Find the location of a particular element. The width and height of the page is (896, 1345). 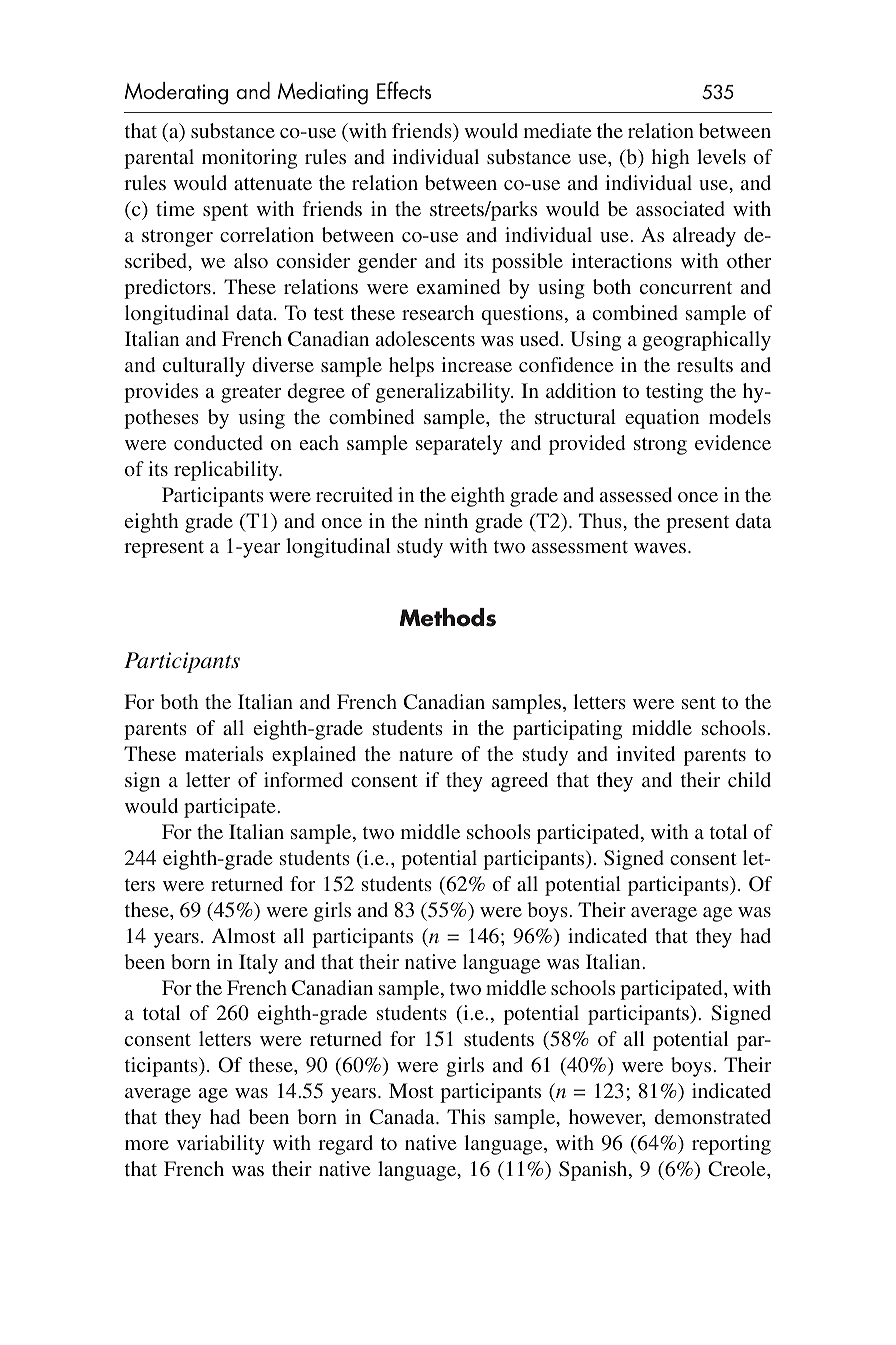

Effects is located at coordinates (404, 90).
